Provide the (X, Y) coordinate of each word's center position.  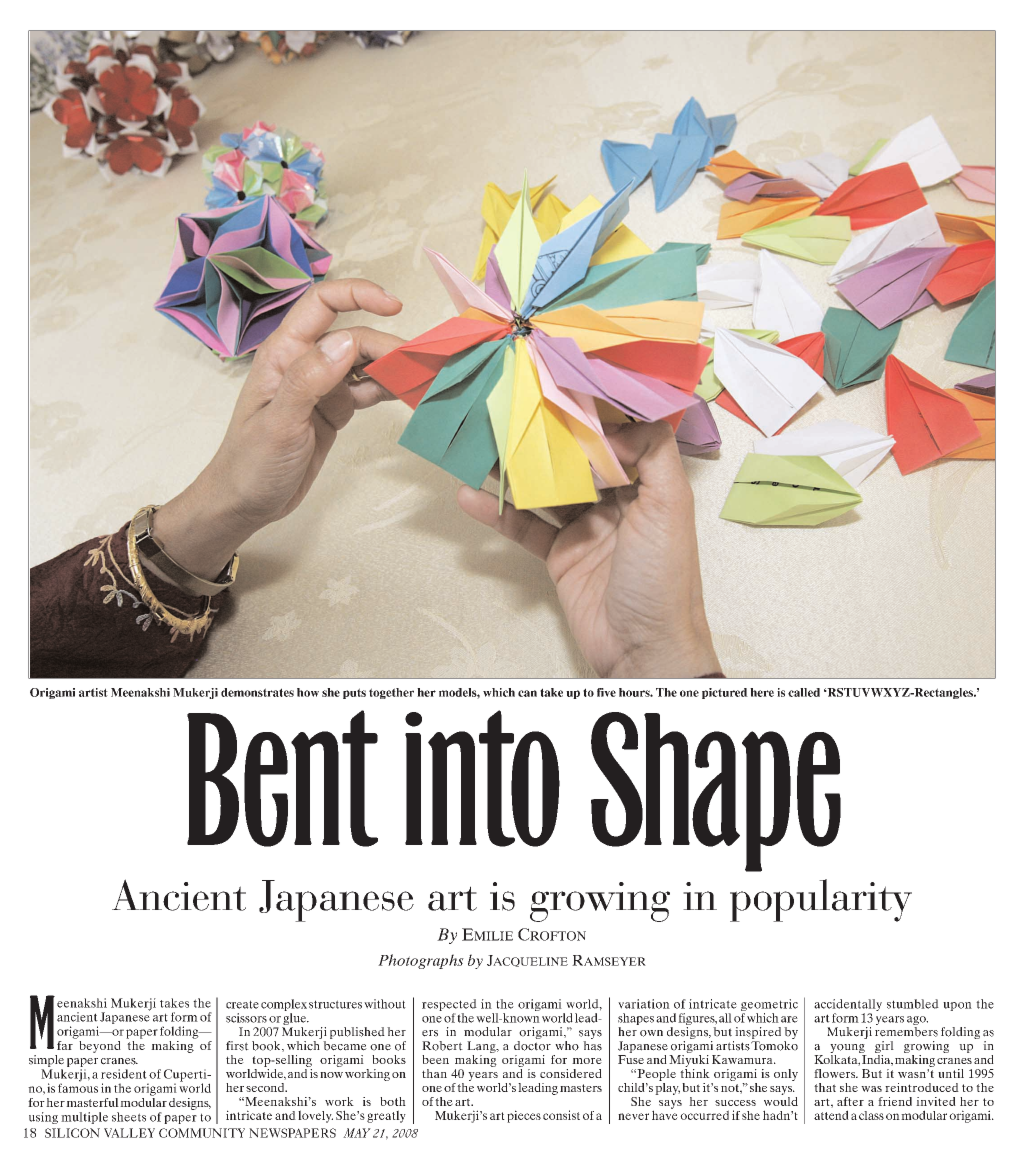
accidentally (848, 1006)
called (804, 692)
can (527, 693)
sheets (129, 1117)
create (242, 1004)
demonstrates (257, 692)
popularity (821, 900)
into (482, 778)
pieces (524, 1116)
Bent (282, 778)
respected (449, 1006)
